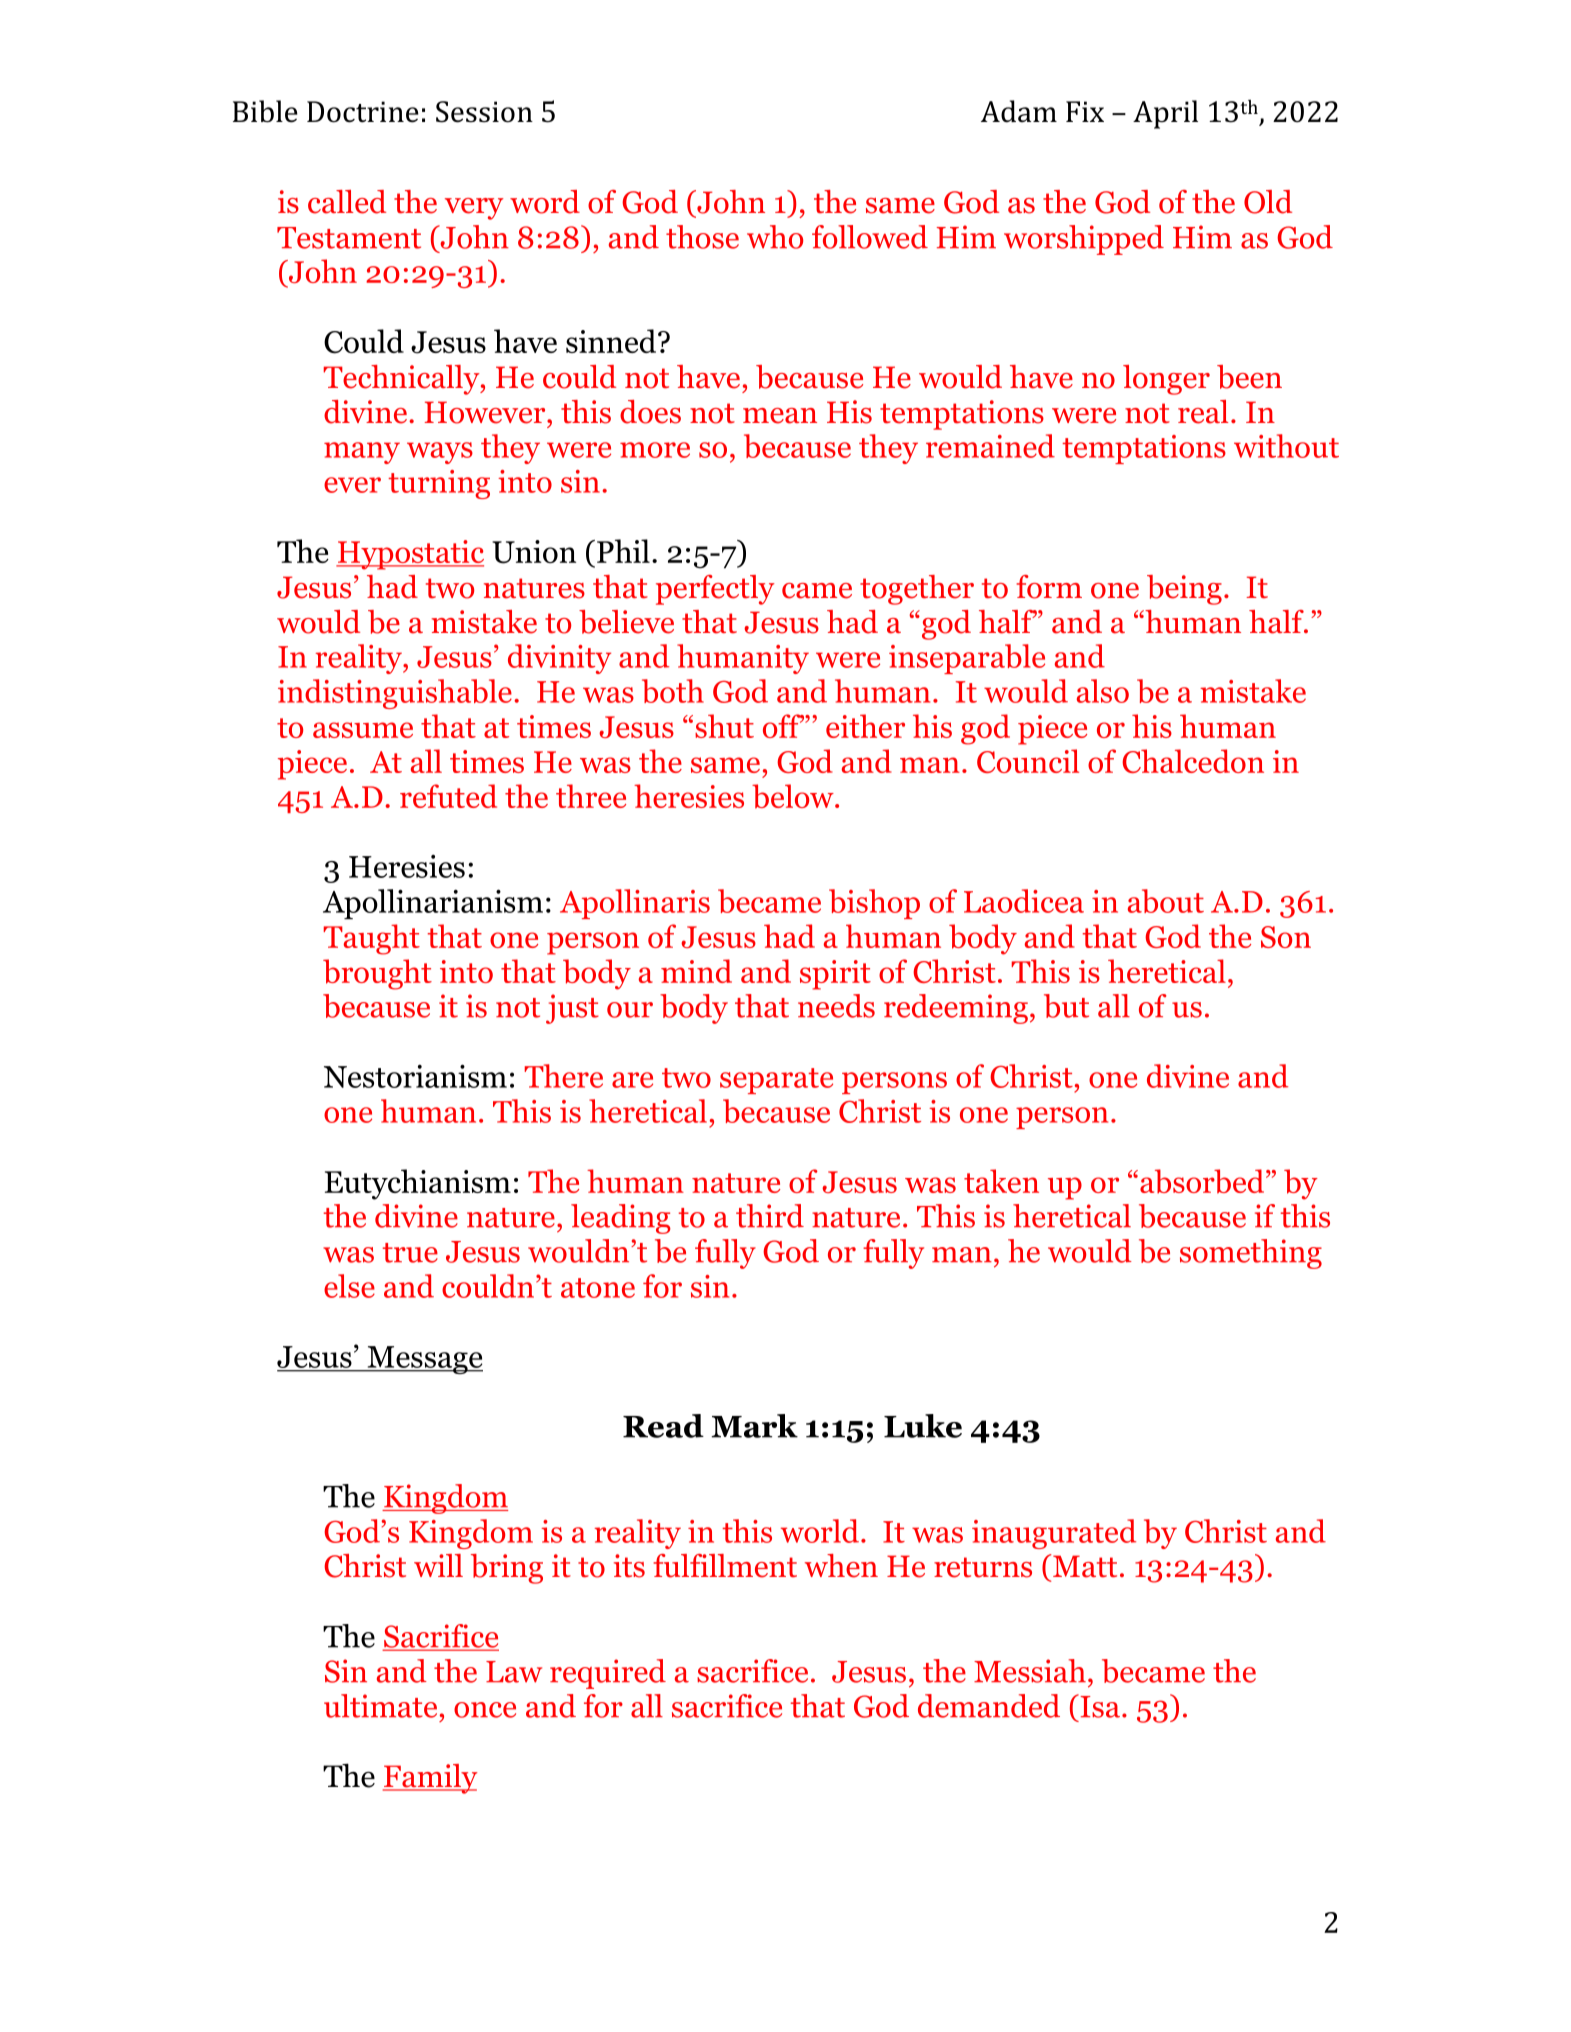 This screenshot has width=1571, height=2032. What do you see at coordinates (608, 1674) in the screenshot?
I see `required` at bounding box center [608, 1674].
